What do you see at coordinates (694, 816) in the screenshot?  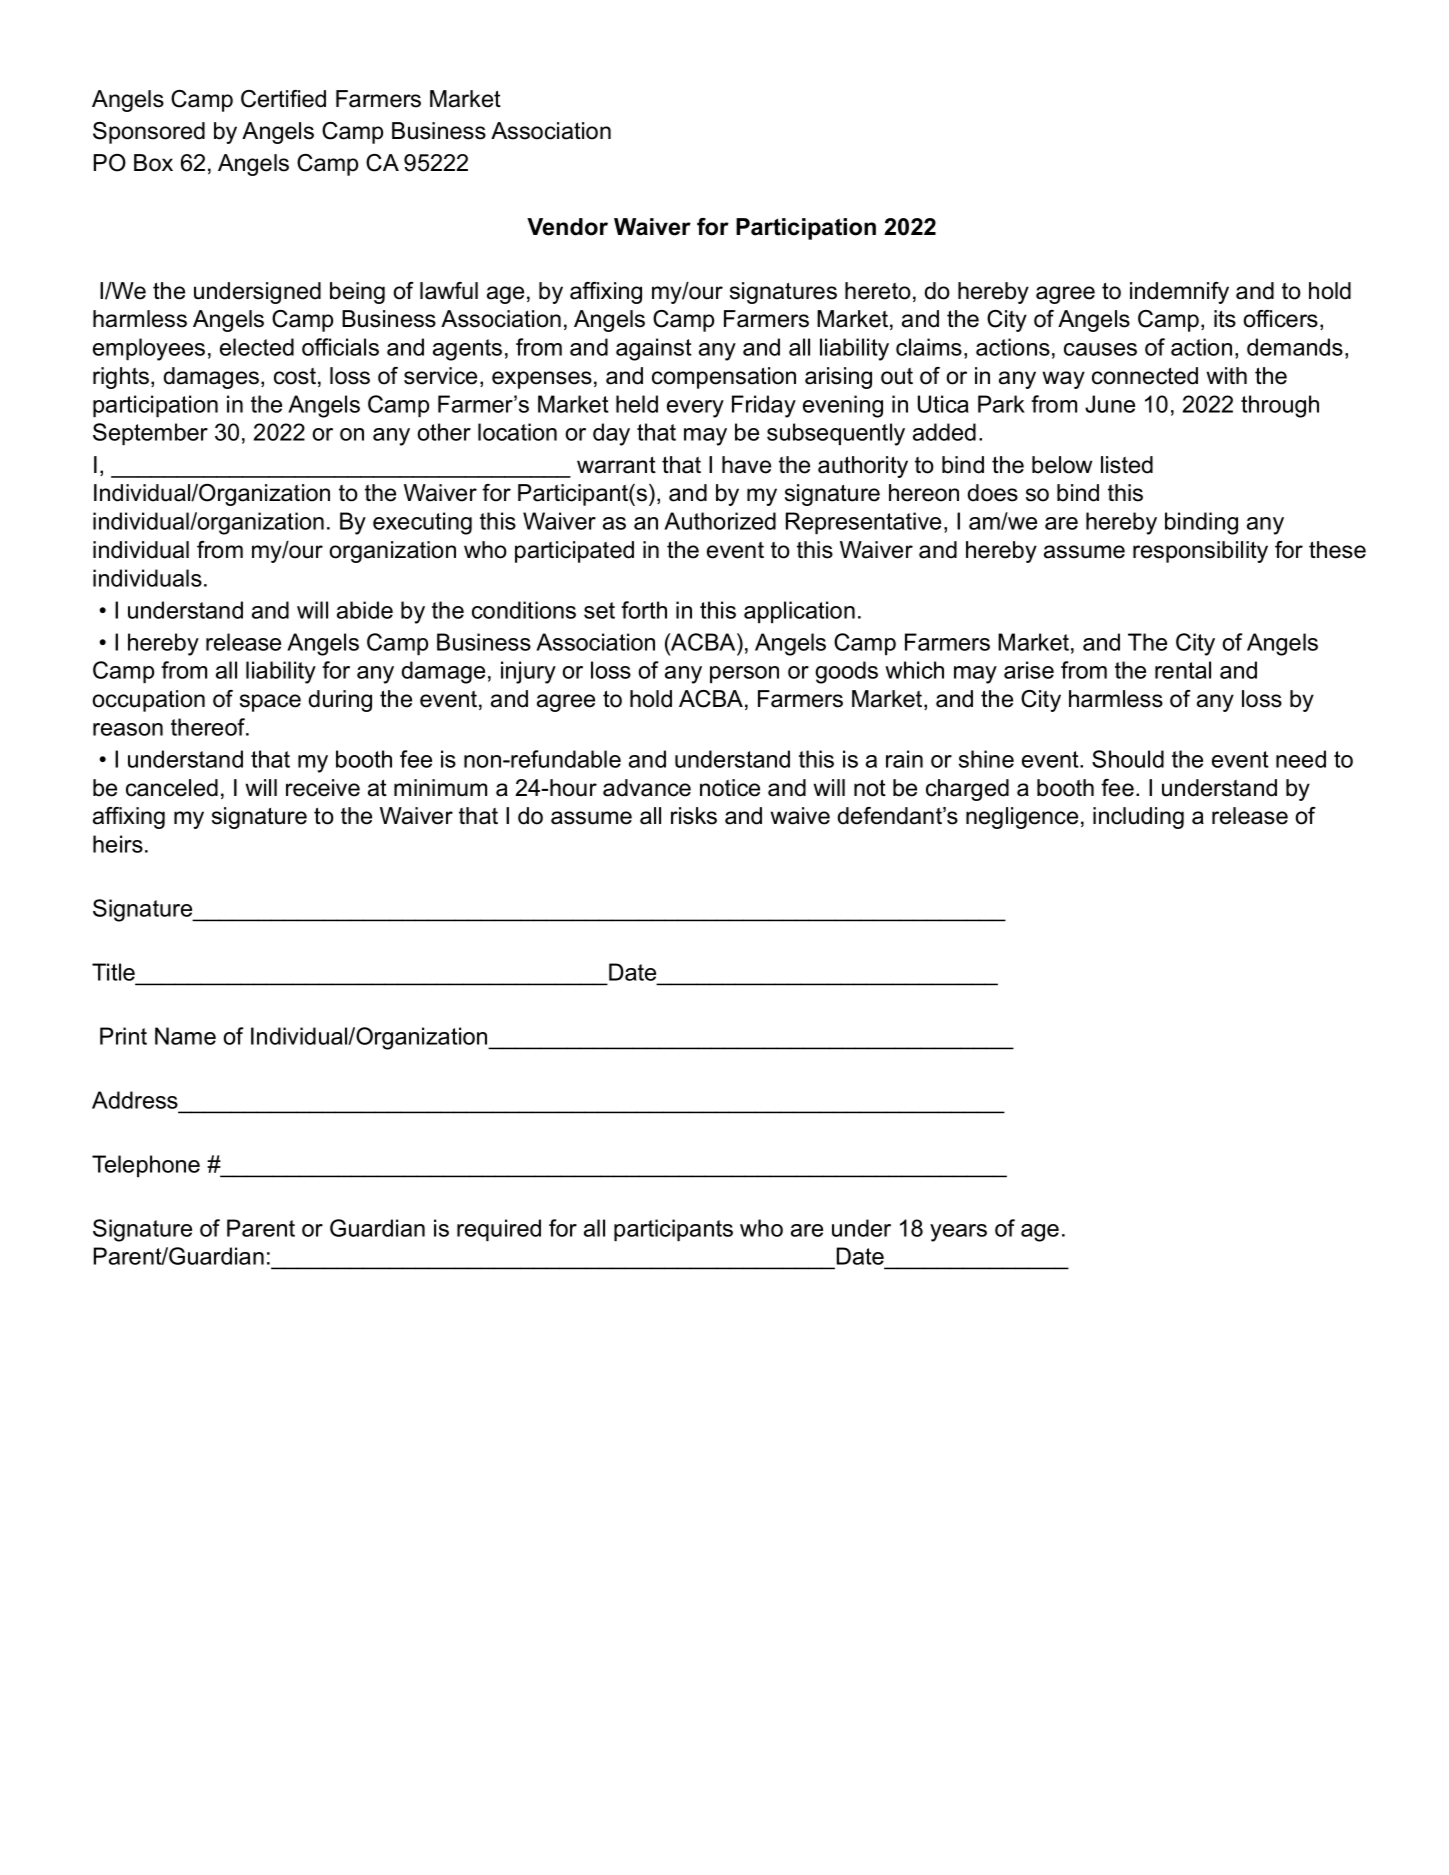 I see `risks` at bounding box center [694, 816].
